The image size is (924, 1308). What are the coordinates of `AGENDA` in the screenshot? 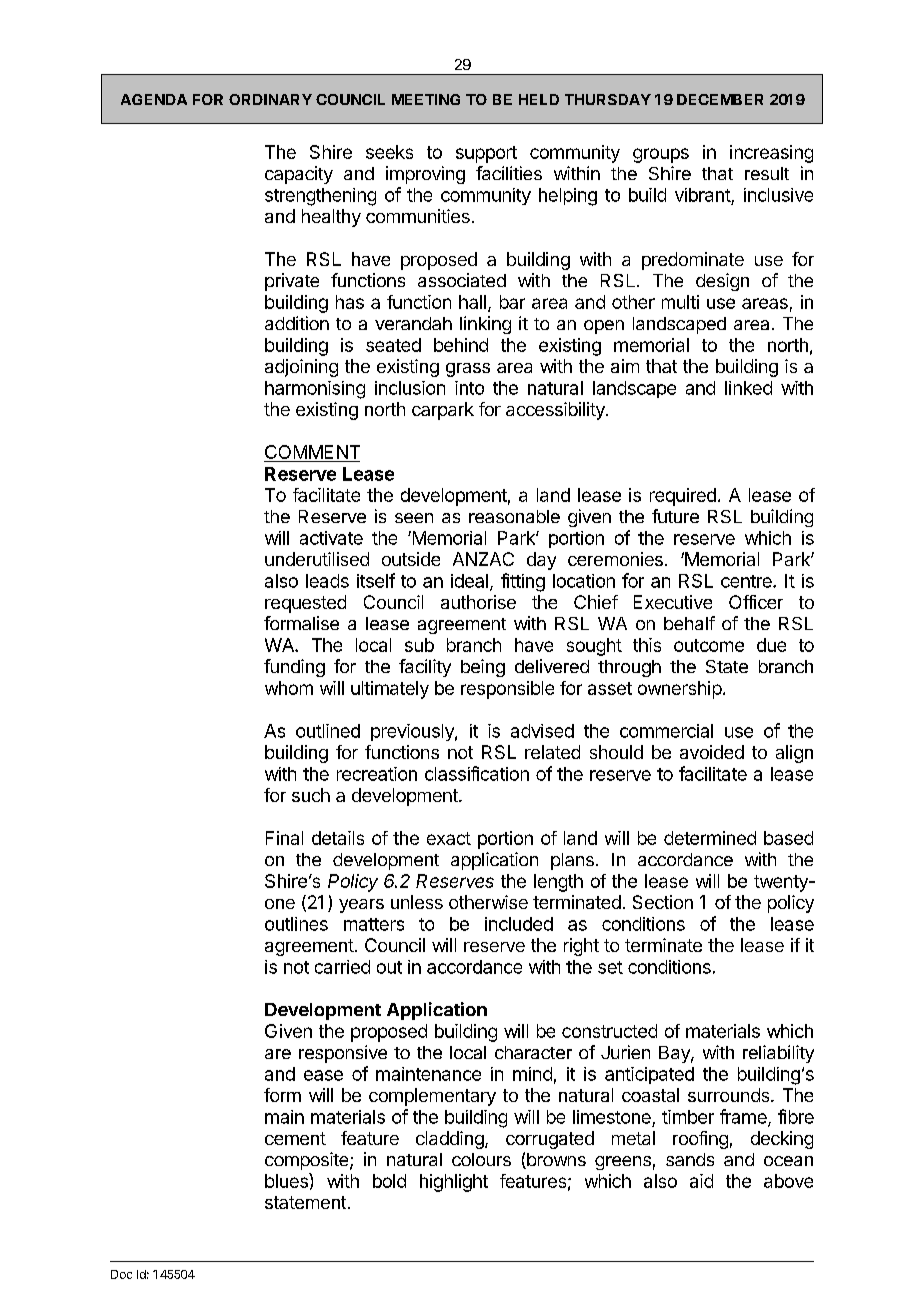 It's located at (154, 99).
